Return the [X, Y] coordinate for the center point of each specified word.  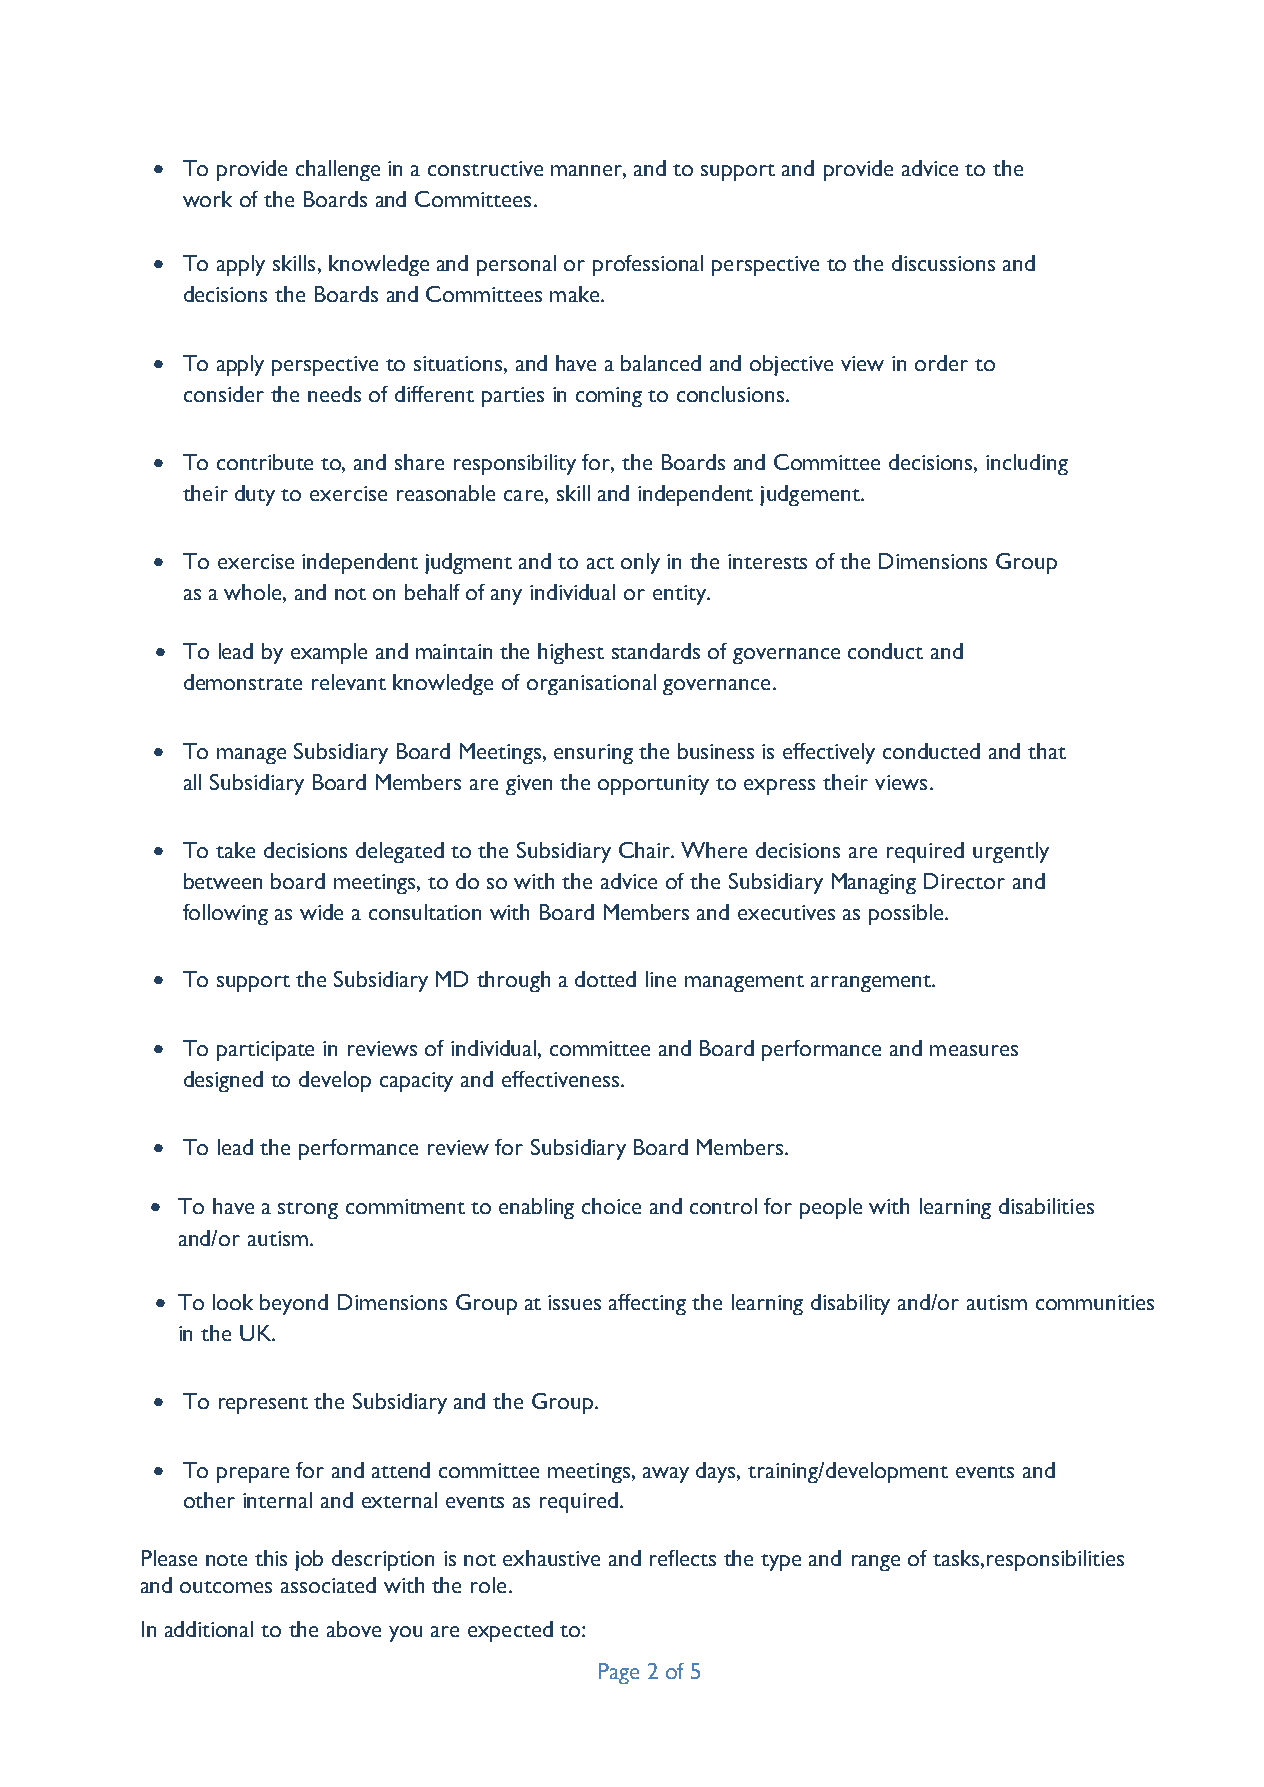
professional [648, 265]
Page [619, 1673]
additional [209, 1629]
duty [255, 495]
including [1027, 464]
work [207, 199]
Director [964, 881]
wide [321, 912]
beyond [294, 1304]
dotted [605, 979]
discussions [943, 263]
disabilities [1046, 1206]
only [640, 563]
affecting [647, 1304]
